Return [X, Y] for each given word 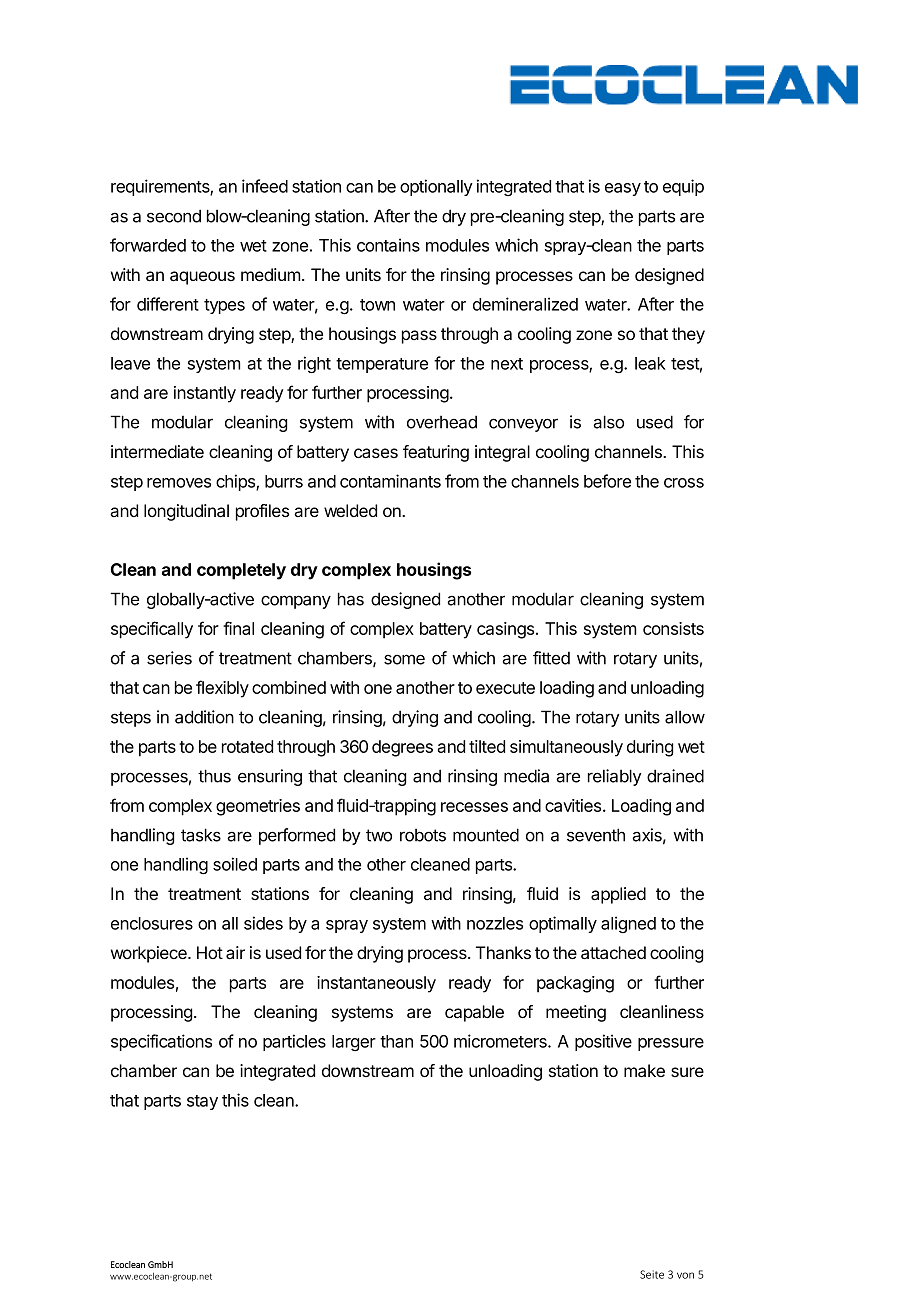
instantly [205, 394]
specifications [161, 1042]
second [174, 216]
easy [623, 189]
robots [423, 835]
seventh [596, 835]
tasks [201, 835]
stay [202, 1102]
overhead [442, 422]
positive [603, 1042]
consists [673, 628]
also [608, 422]
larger [354, 1043]
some [404, 659]
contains [388, 245]
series [169, 658]
